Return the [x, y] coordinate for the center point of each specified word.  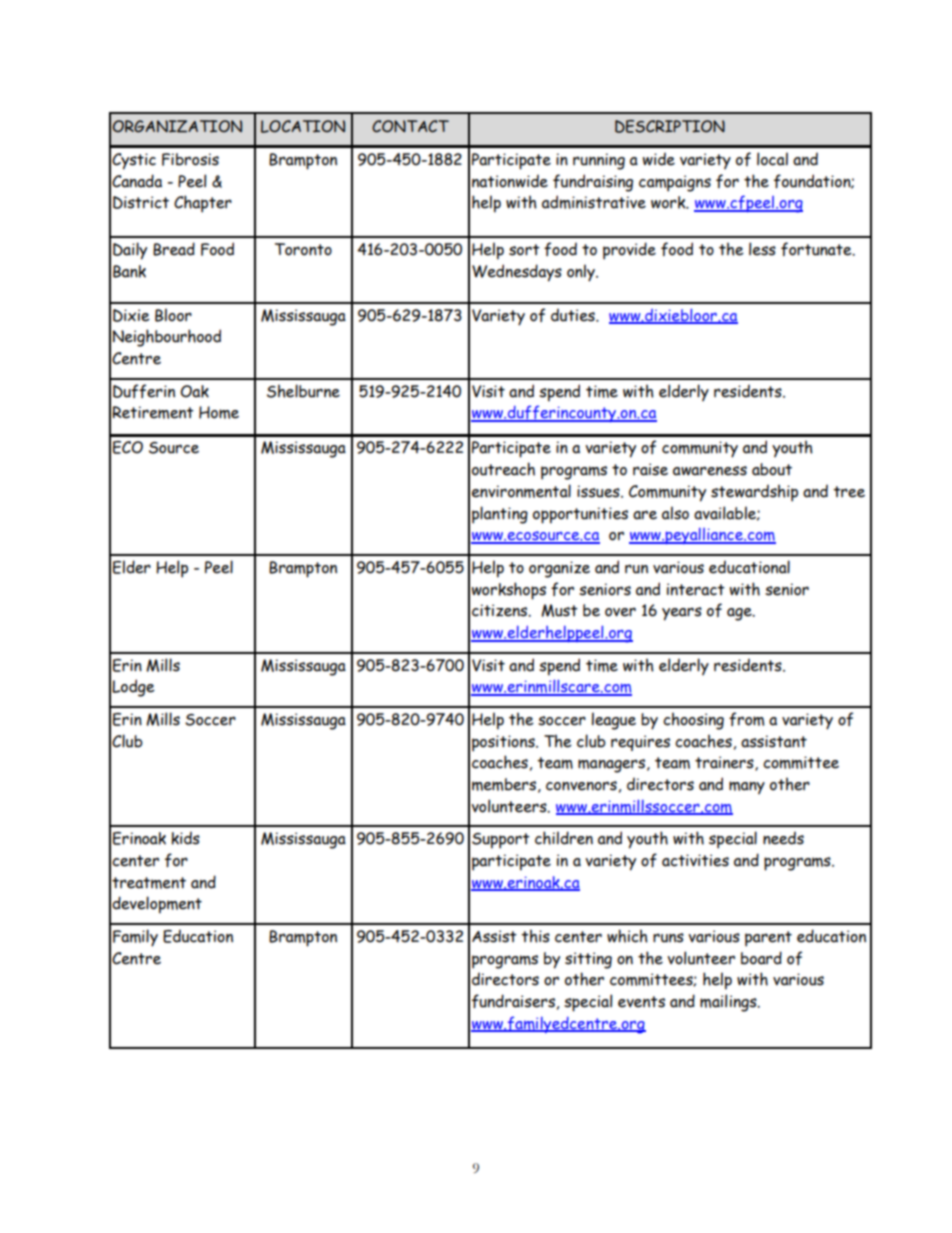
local [772, 159]
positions [504, 743]
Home [219, 412]
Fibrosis [190, 159]
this [535, 936]
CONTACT [410, 126]
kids [185, 838]
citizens [501, 610]
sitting [588, 960]
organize [559, 569]
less [762, 249]
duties [574, 315]
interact [696, 589]
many [747, 787]
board [761, 958]
